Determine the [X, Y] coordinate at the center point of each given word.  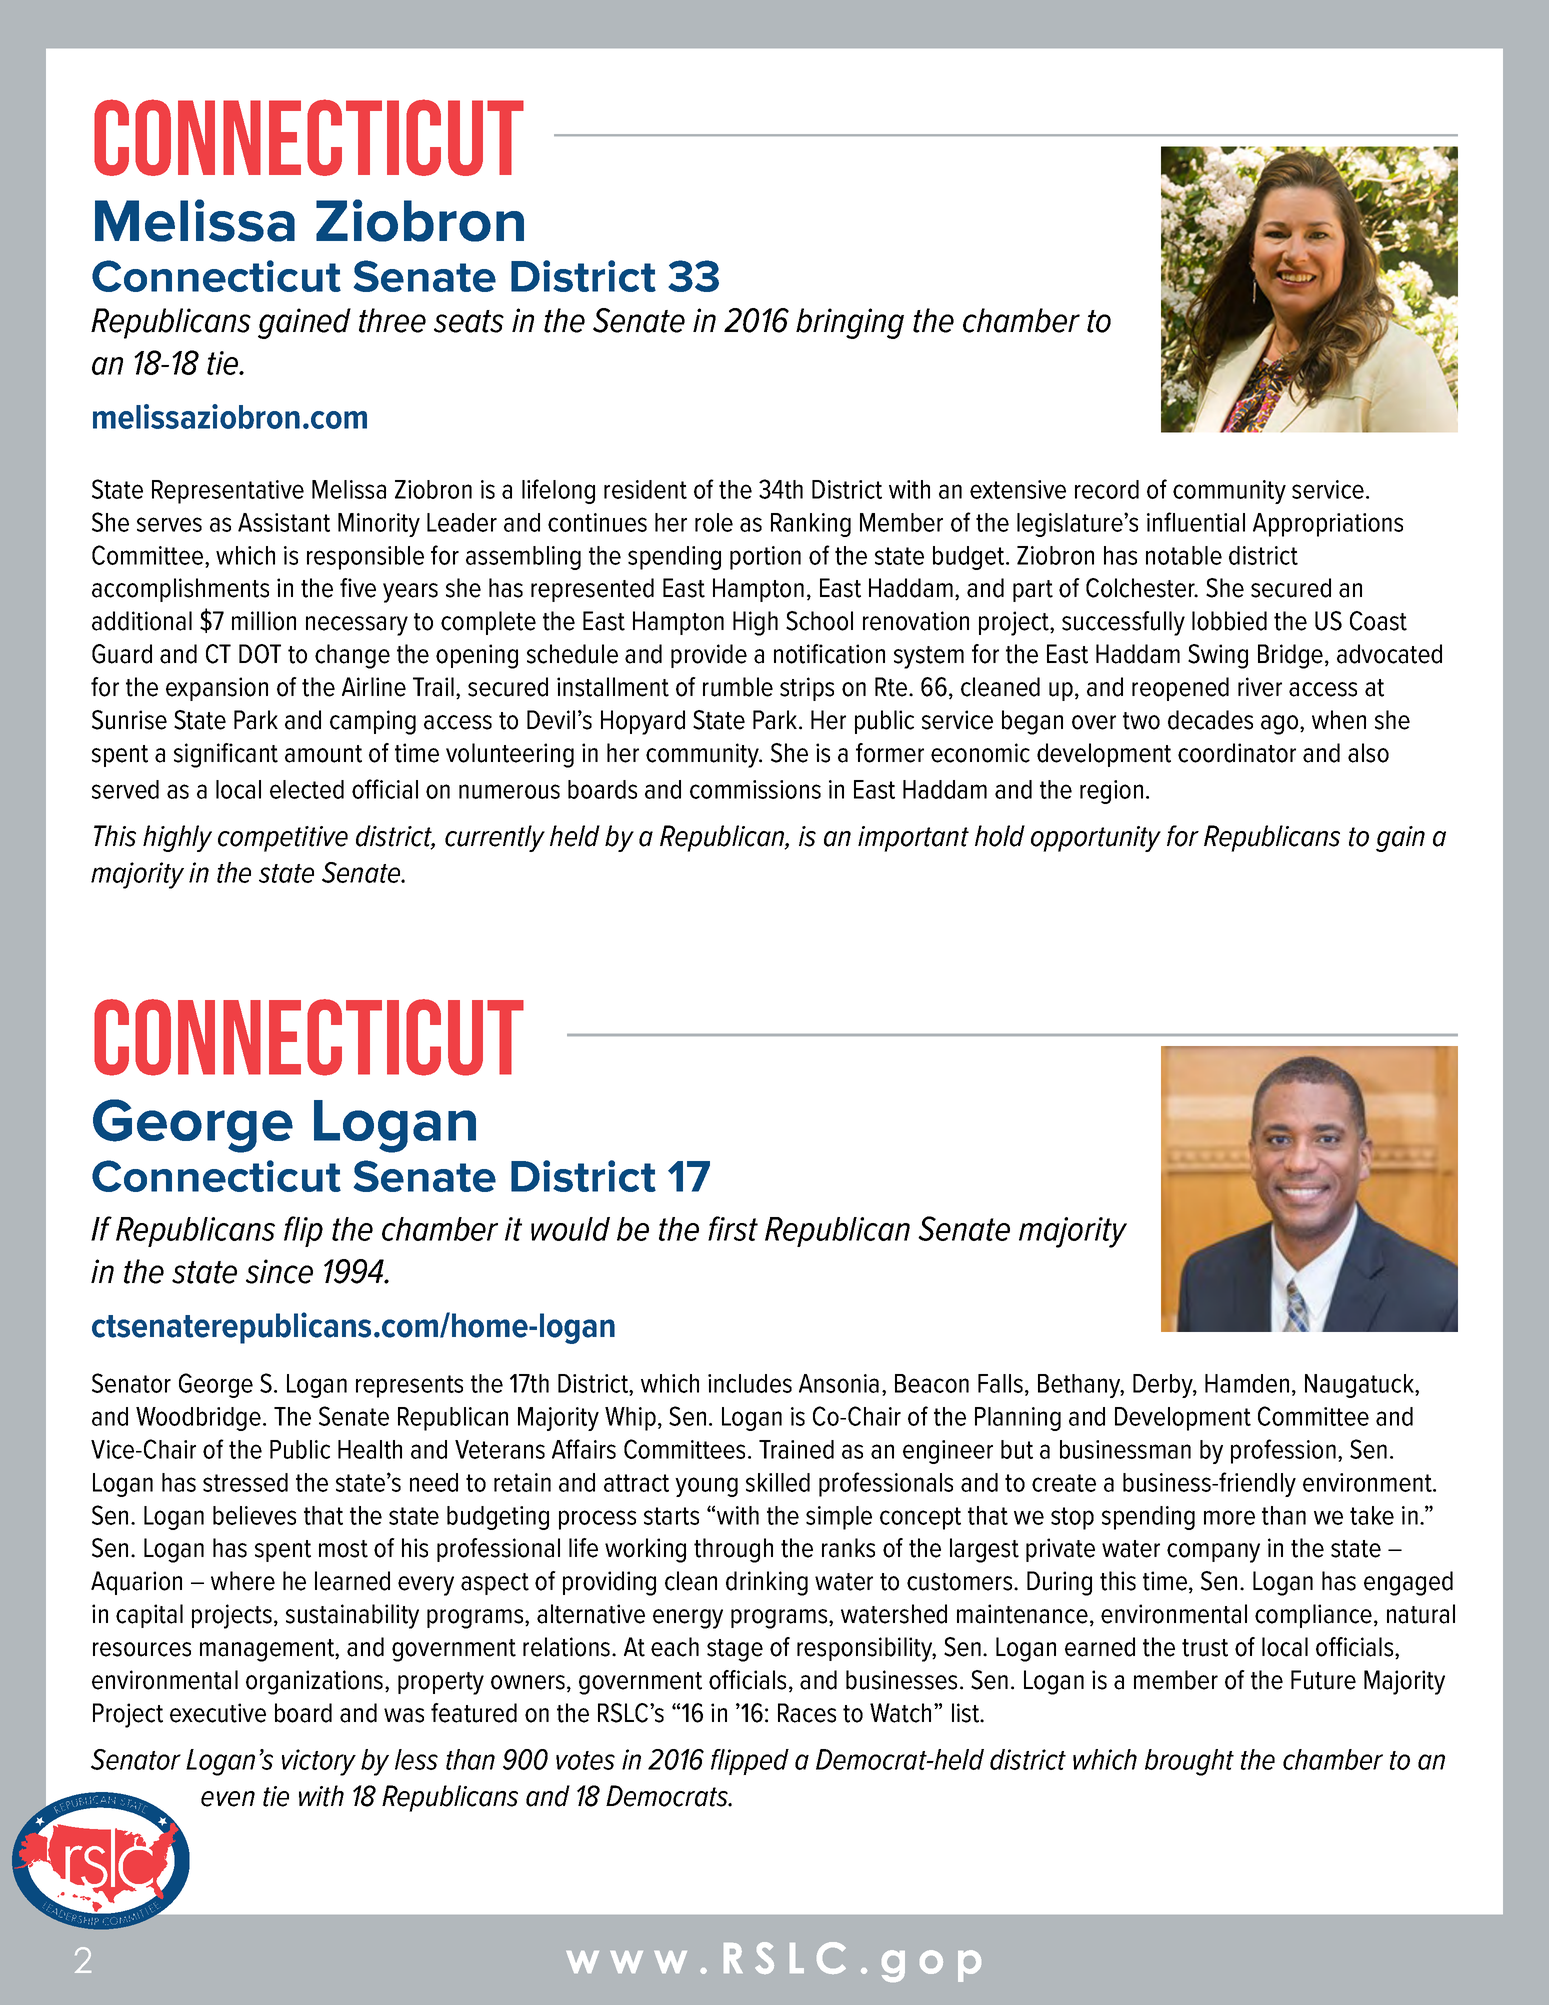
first [733, 1228]
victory [319, 1762]
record [1107, 489]
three [392, 320]
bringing [850, 323]
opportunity [1096, 839]
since [279, 1271]
